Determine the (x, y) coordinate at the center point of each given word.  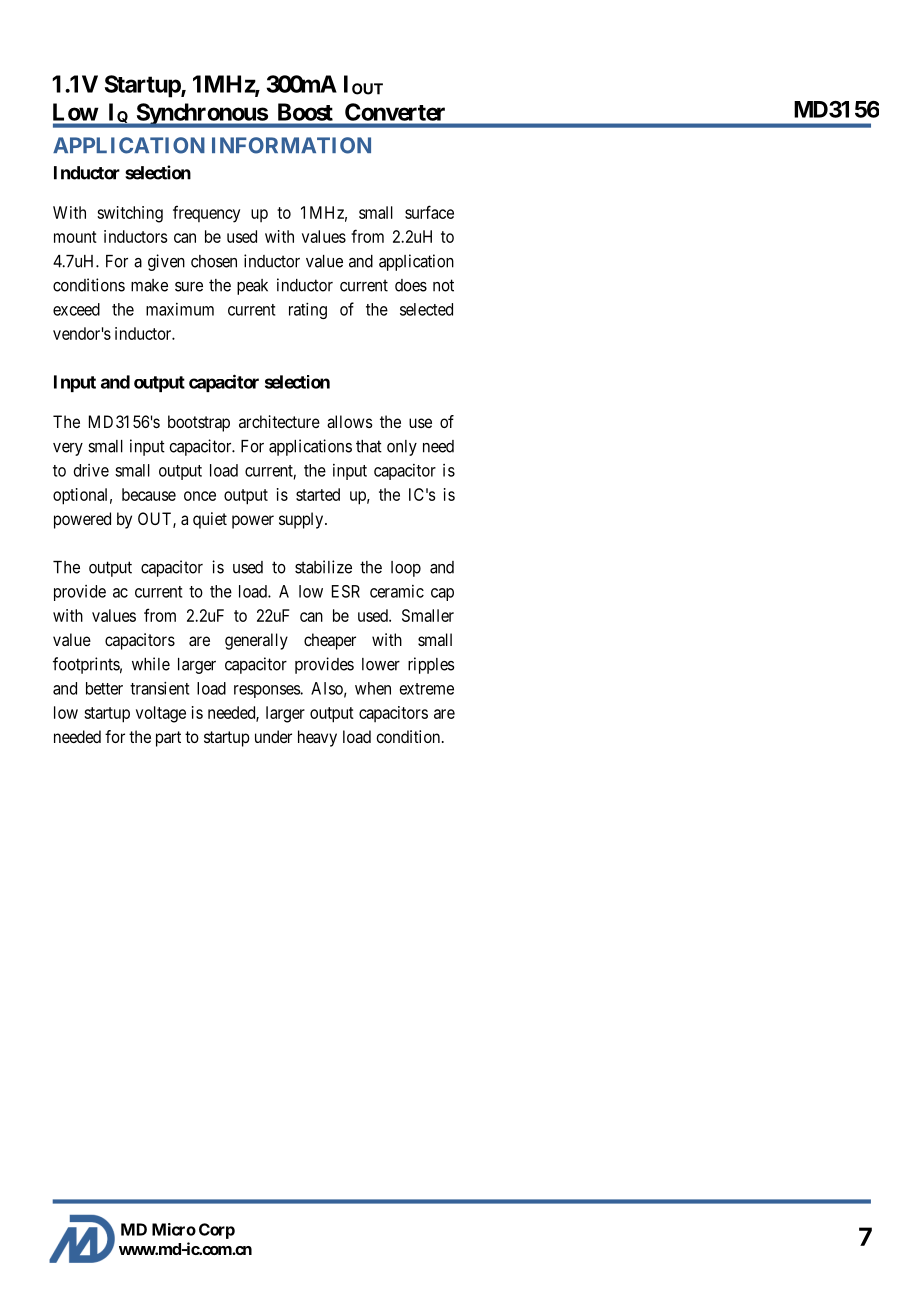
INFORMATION (291, 145)
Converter (395, 112)
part (168, 739)
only (402, 448)
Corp (217, 1231)
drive (91, 470)
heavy (317, 738)
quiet (210, 520)
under (273, 736)
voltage (161, 714)
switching (130, 214)
